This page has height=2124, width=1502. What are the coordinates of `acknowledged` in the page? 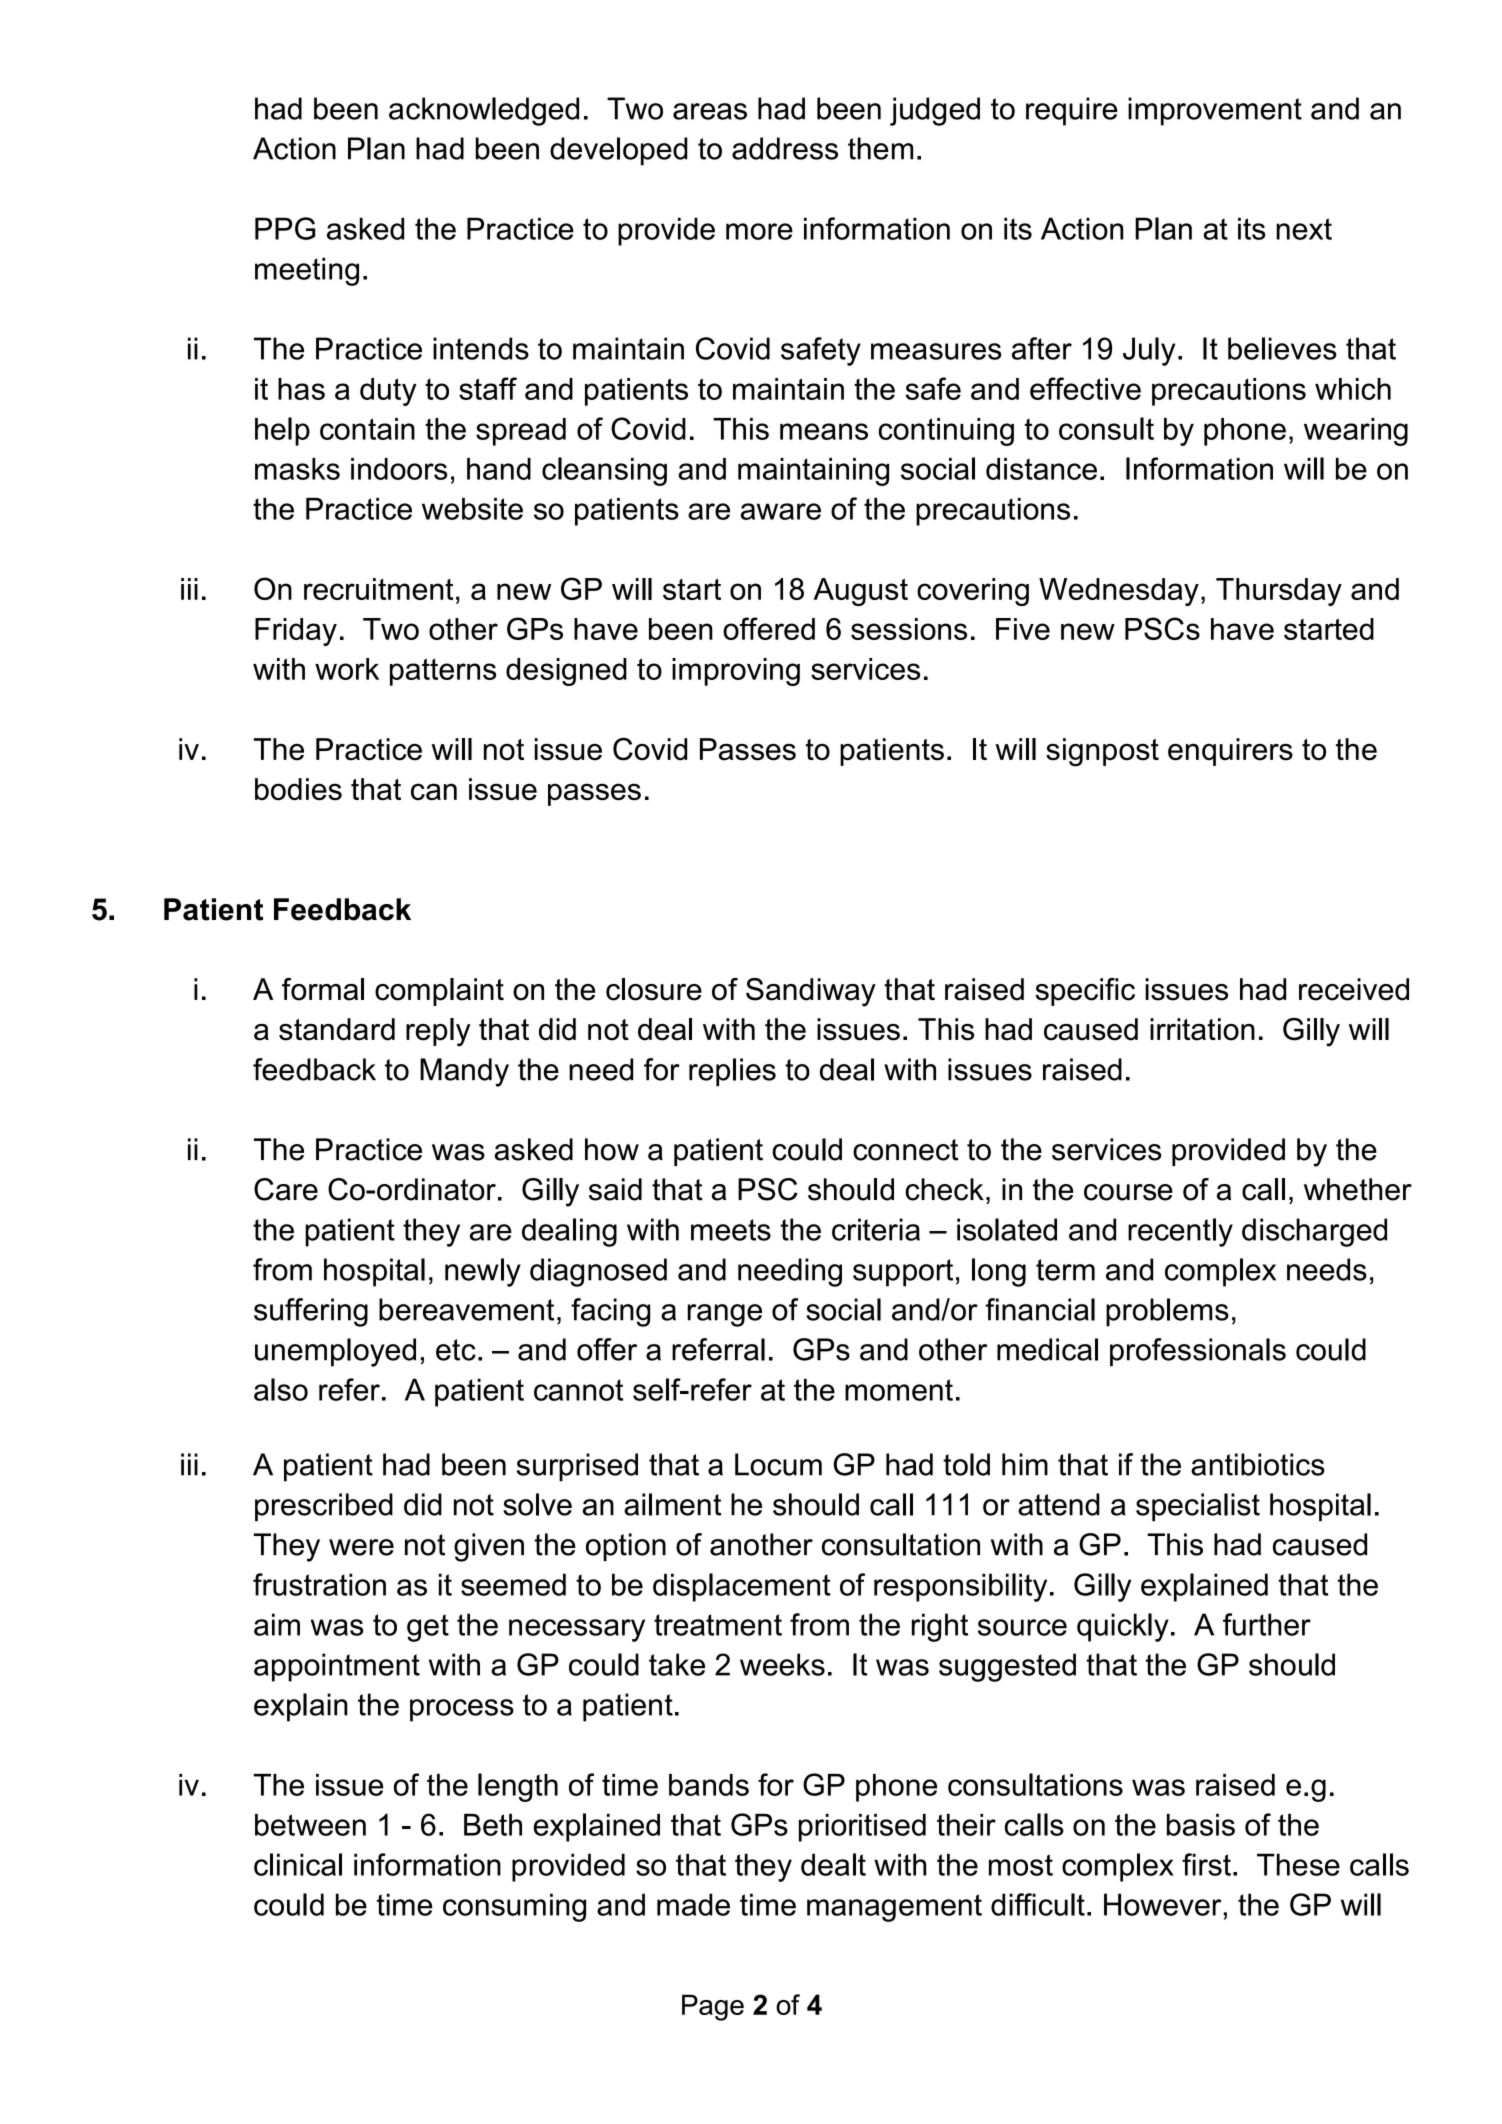 It's located at (484, 111).
